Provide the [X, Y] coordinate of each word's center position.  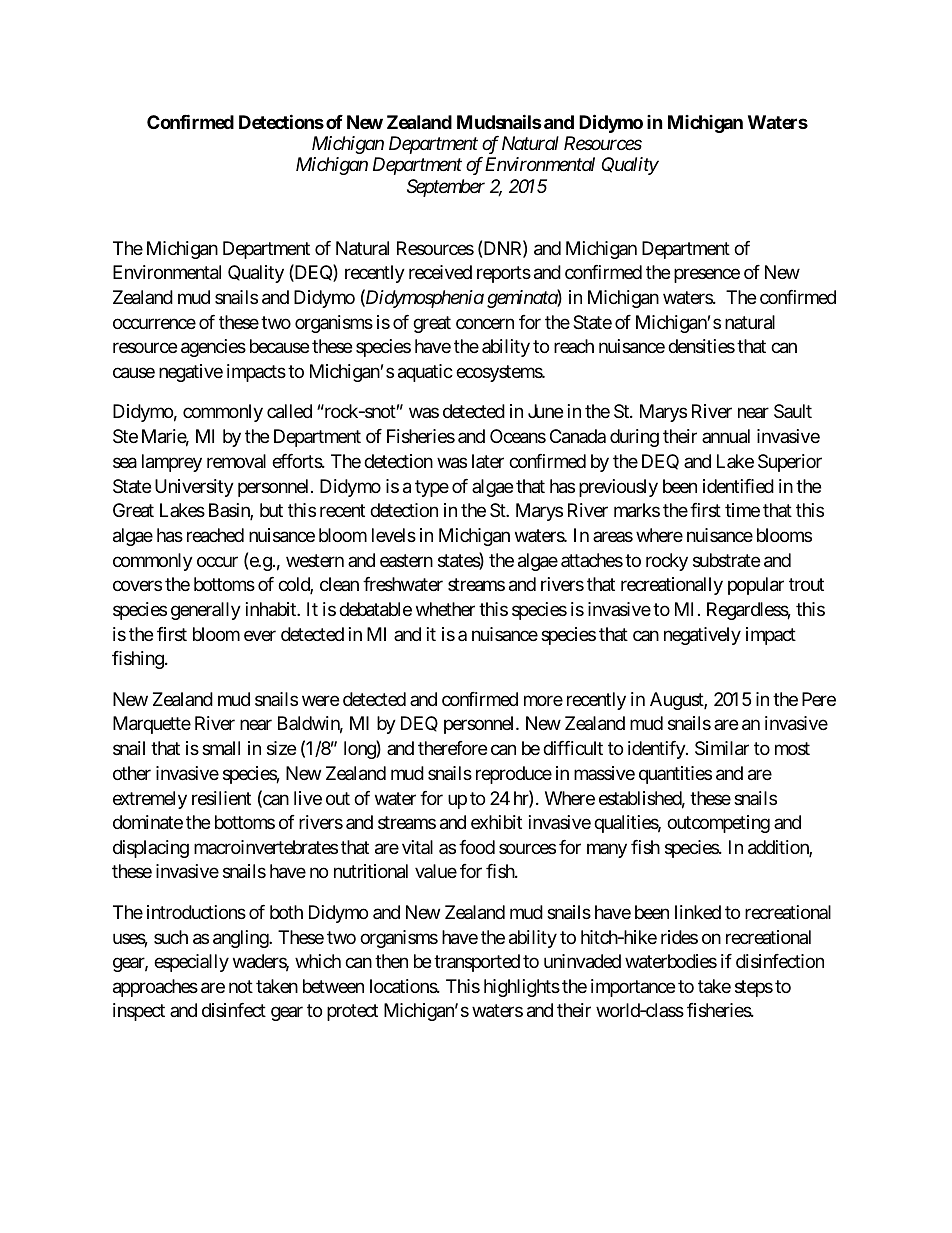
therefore [452, 748]
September [446, 188]
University [194, 488]
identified [738, 486]
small [221, 748]
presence [707, 276]
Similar [722, 748]
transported [477, 963]
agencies [213, 348]
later [488, 461]
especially [191, 963]
